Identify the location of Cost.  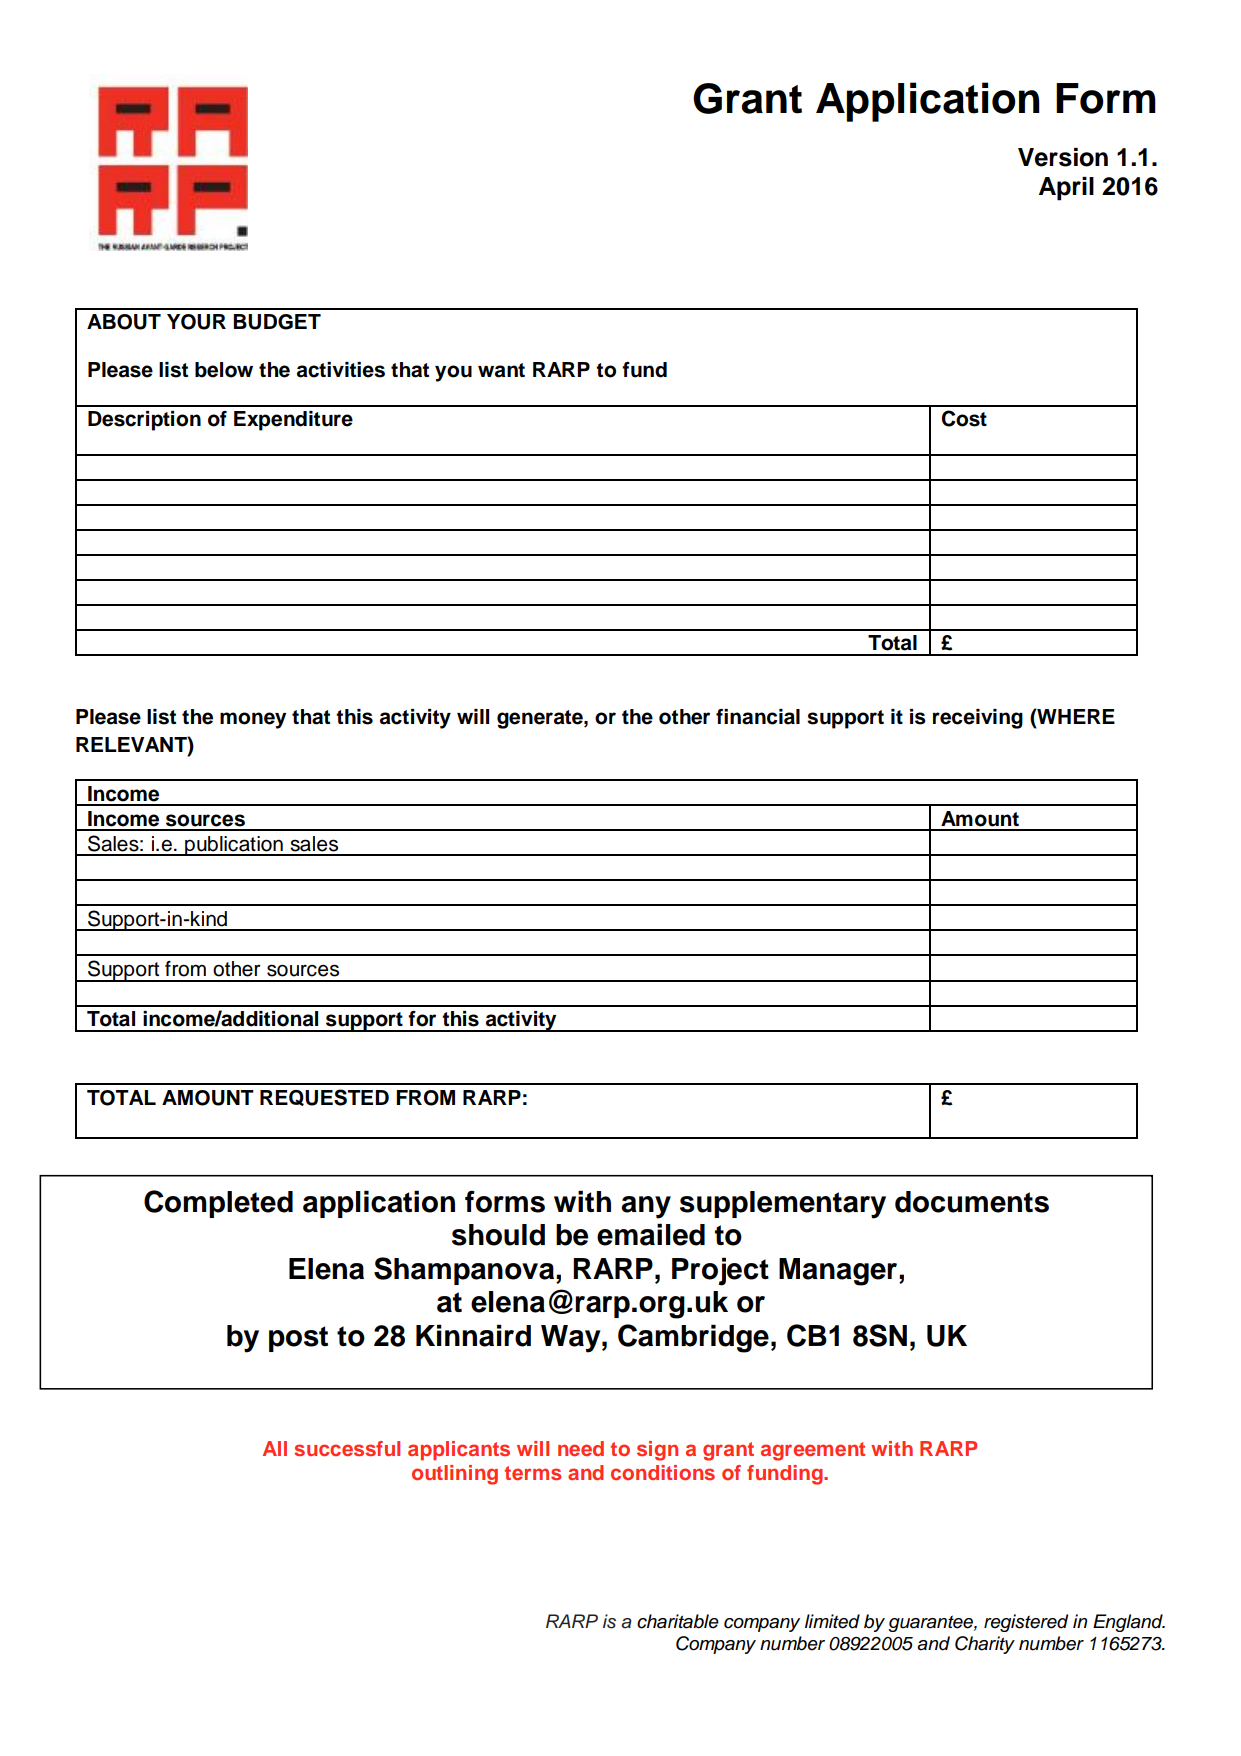
(964, 418).
